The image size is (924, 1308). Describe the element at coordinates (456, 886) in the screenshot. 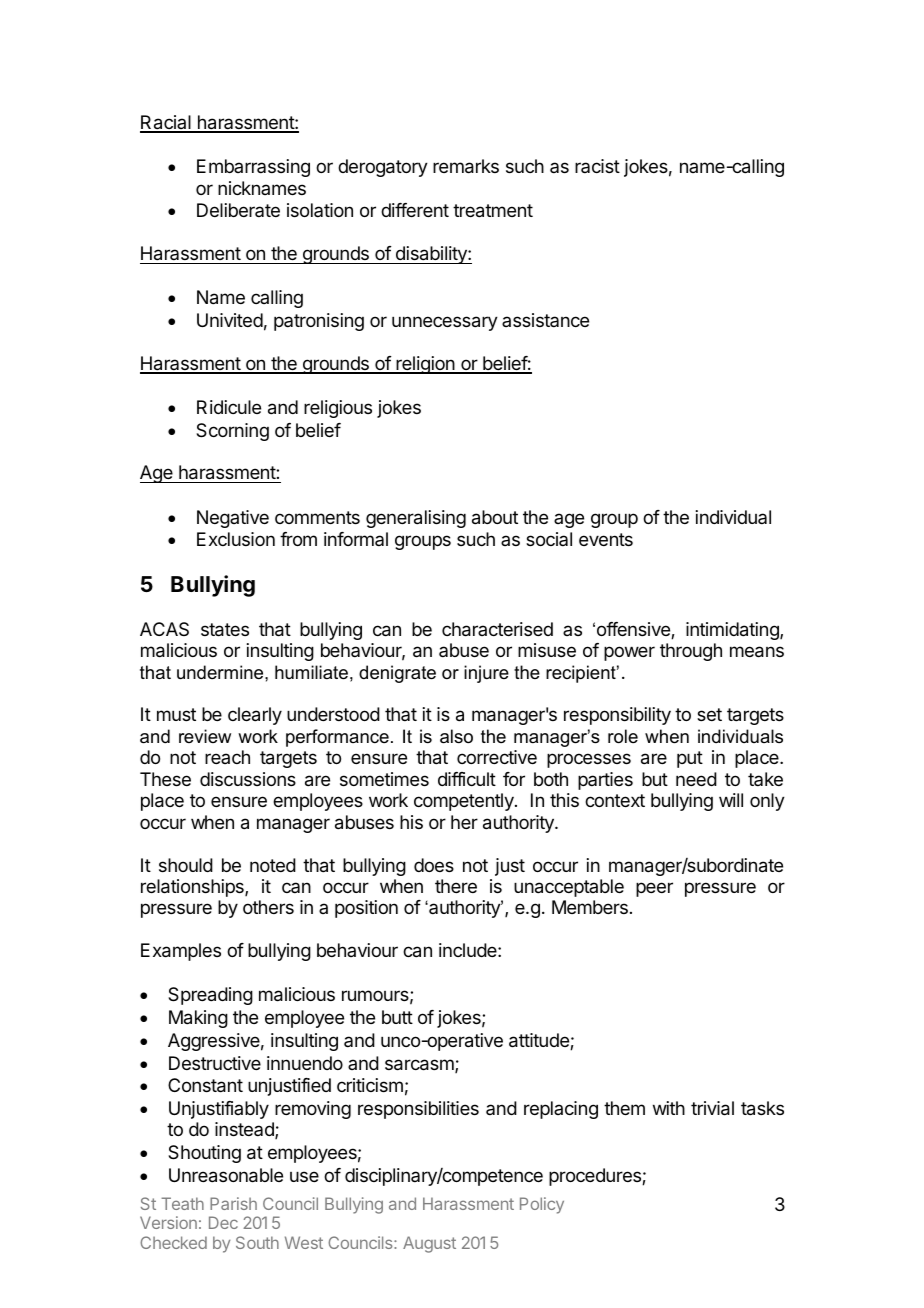

I see `there` at that location.
